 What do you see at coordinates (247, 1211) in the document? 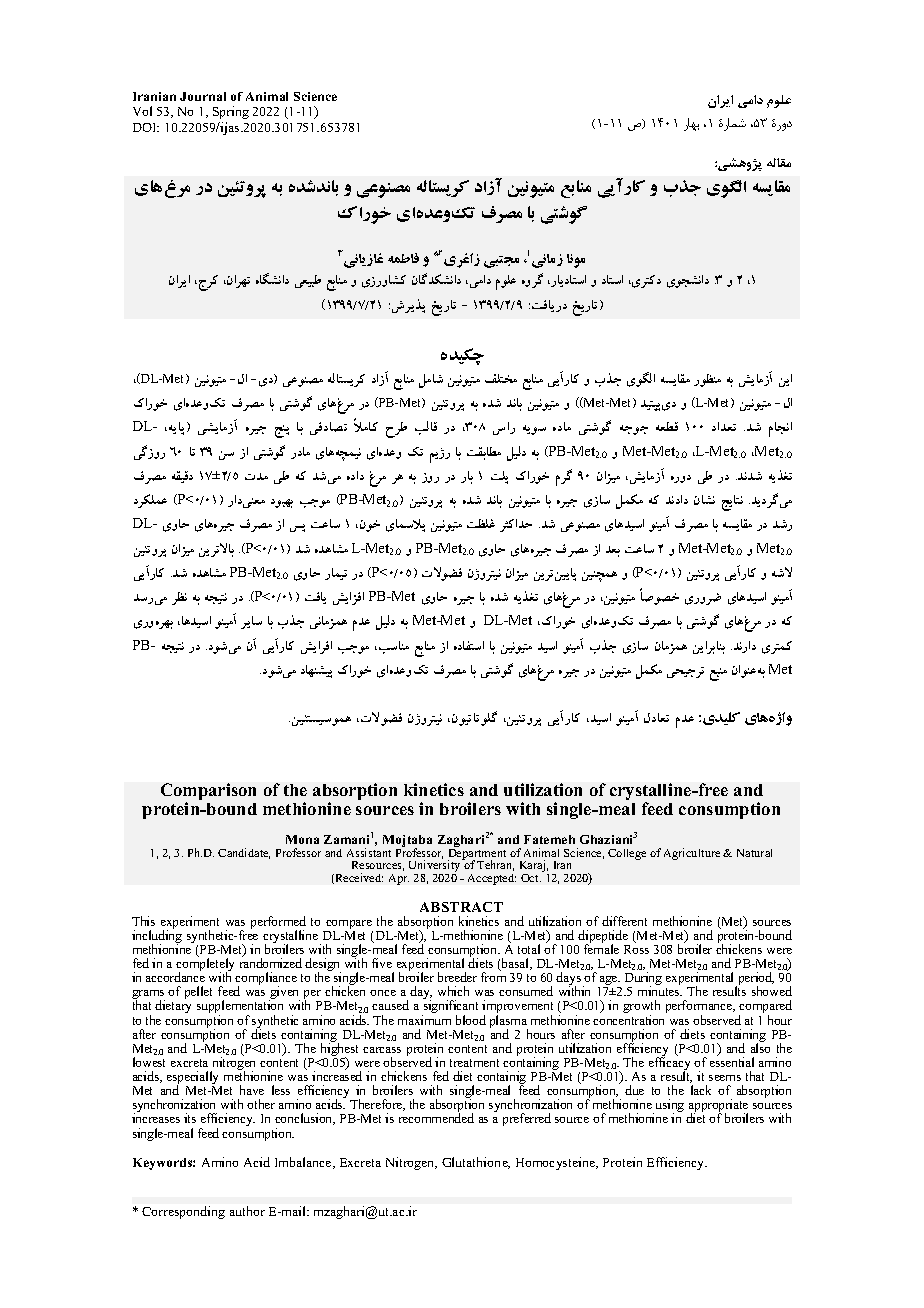
I see `author` at bounding box center [247, 1211].
